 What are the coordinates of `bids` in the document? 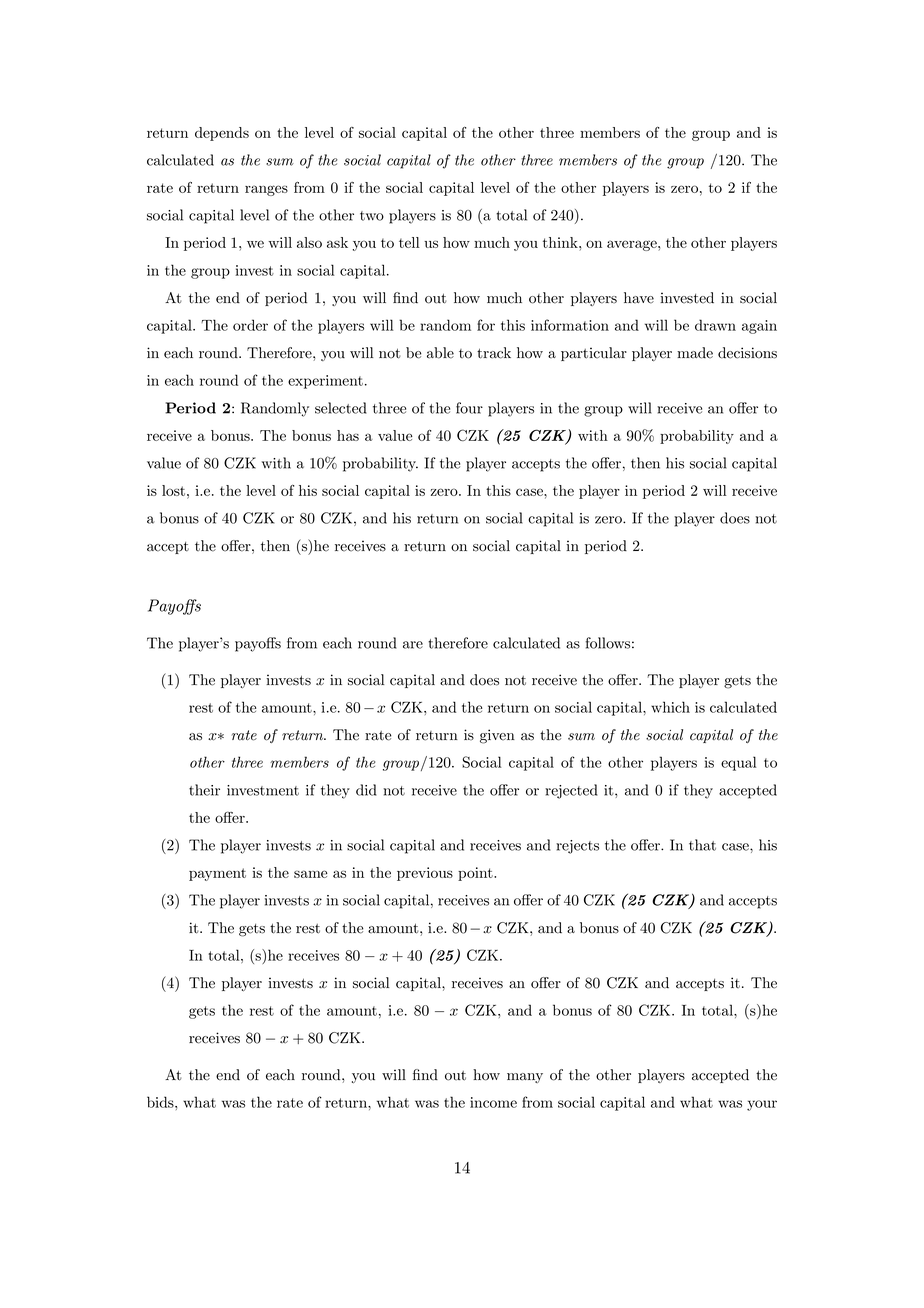 It's located at (161, 1102).
